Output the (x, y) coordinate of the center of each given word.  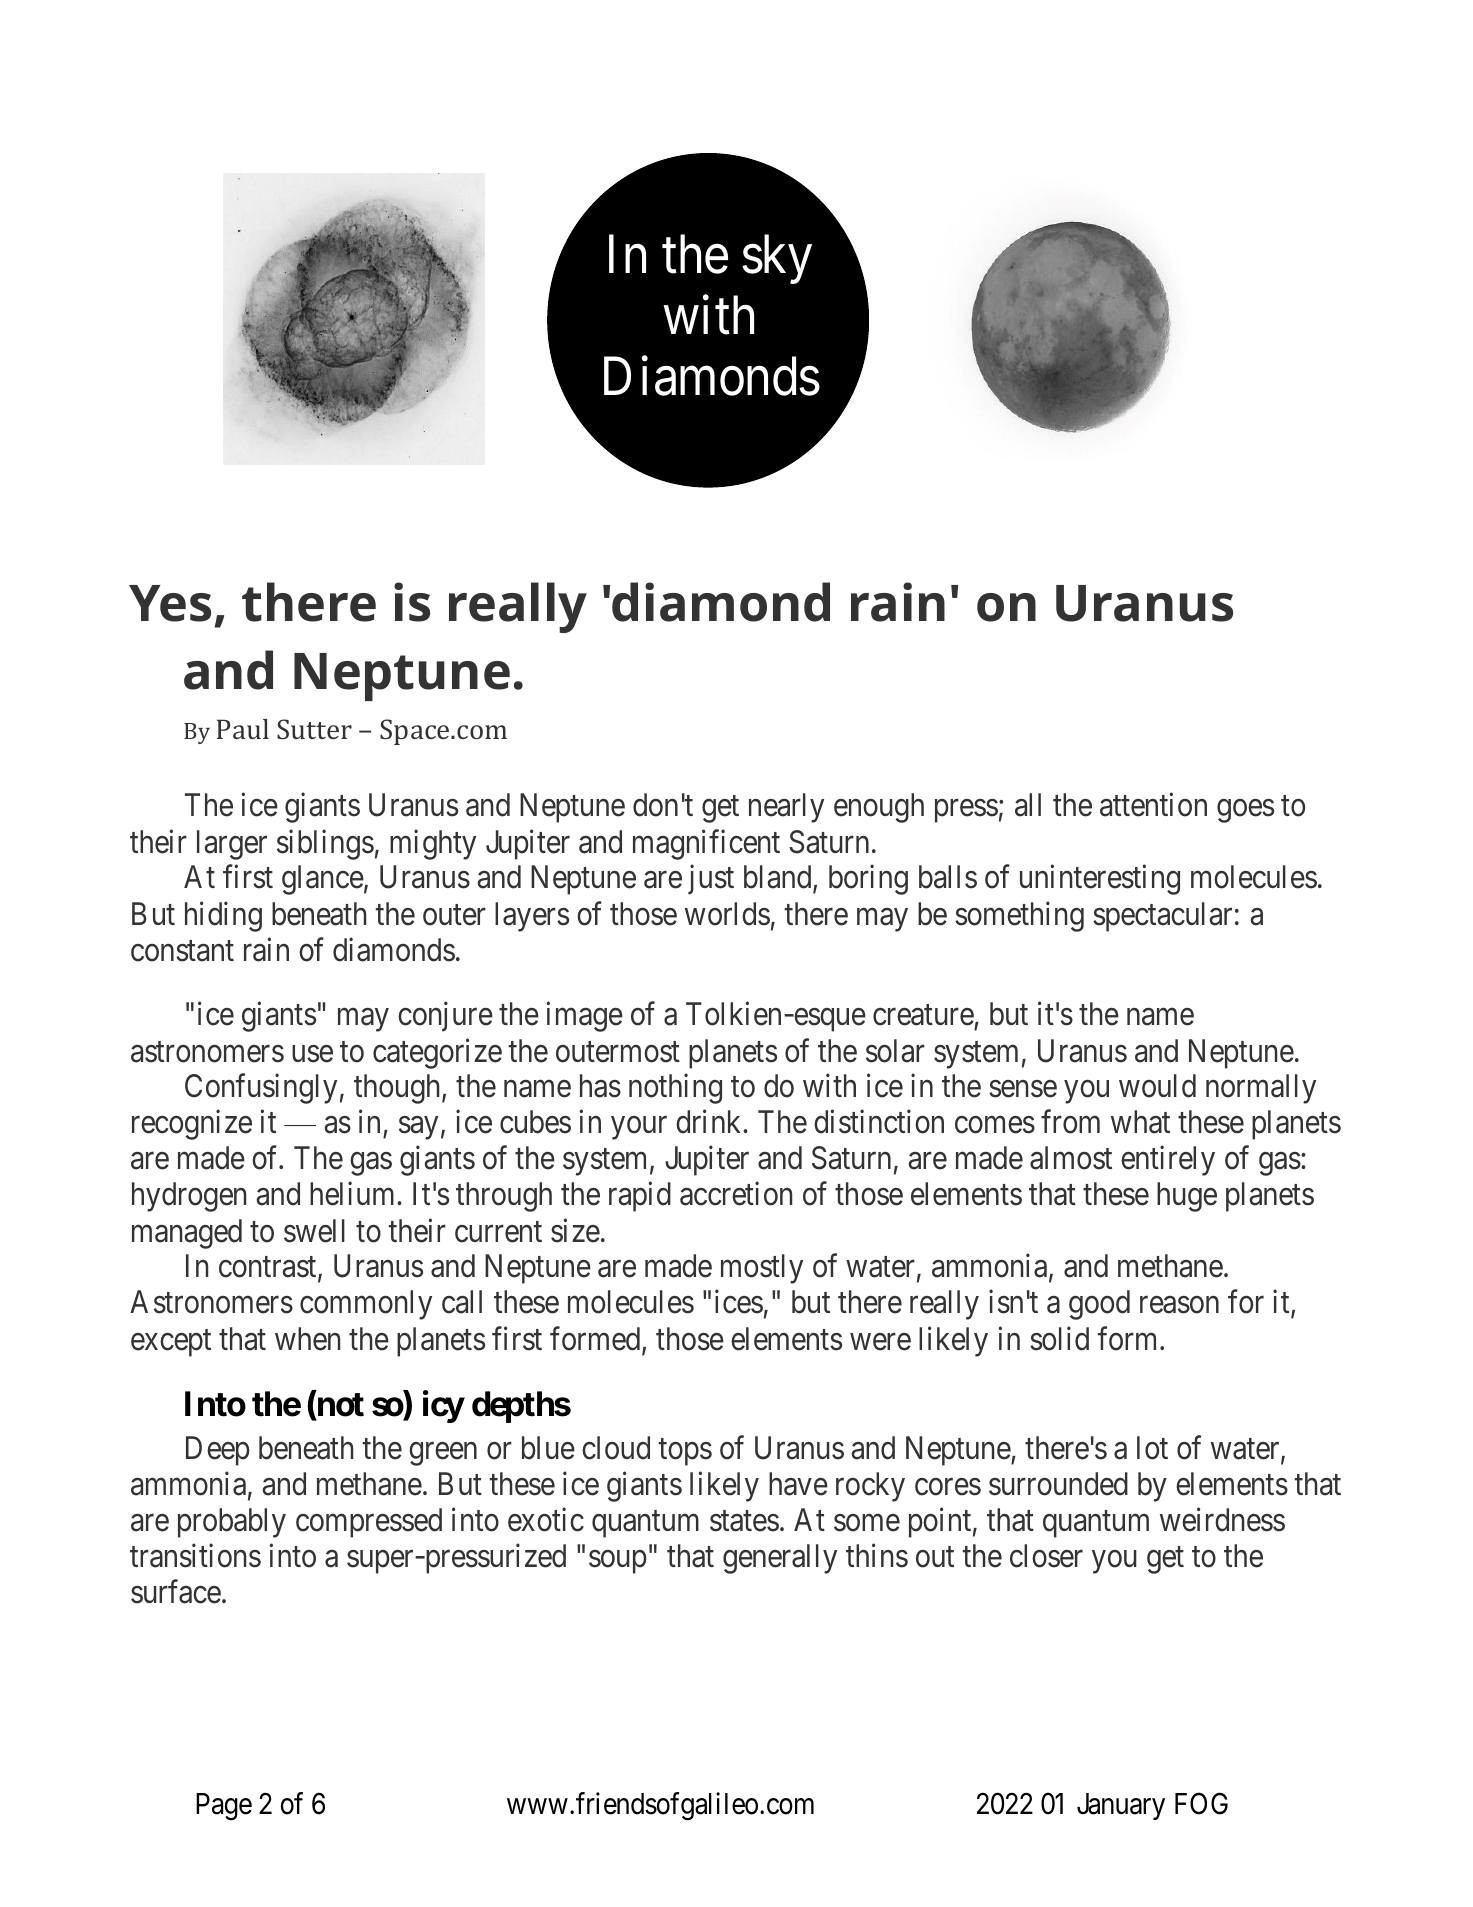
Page (224, 1807)
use (312, 1054)
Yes (170, 603)
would (1157, 1086)
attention (1153, 805)
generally (780, 1559)
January (1121, 1806)
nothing (675, 1089)
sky (777, 259)
